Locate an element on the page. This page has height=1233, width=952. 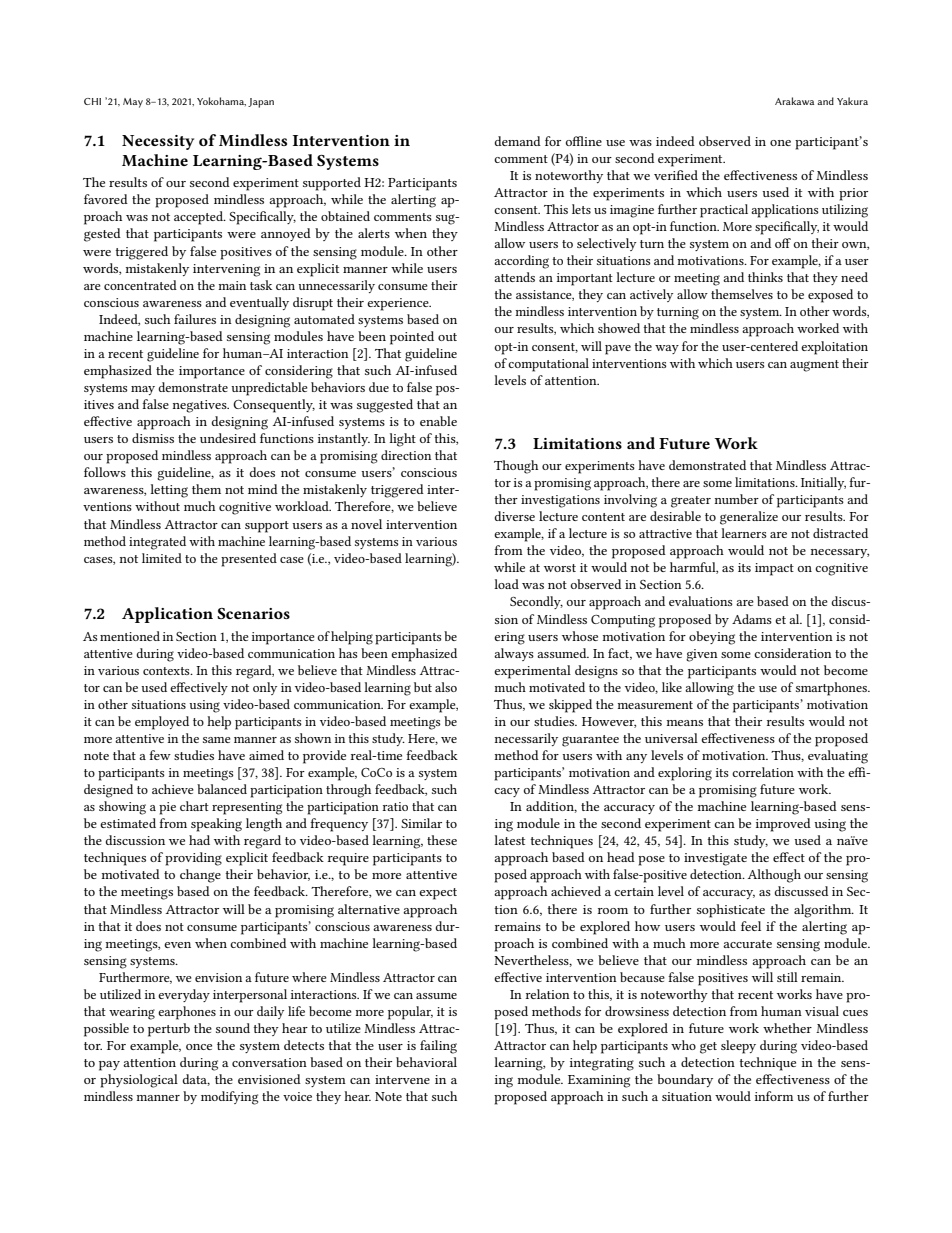
sleepy is located at coordinates (738, 1047).
